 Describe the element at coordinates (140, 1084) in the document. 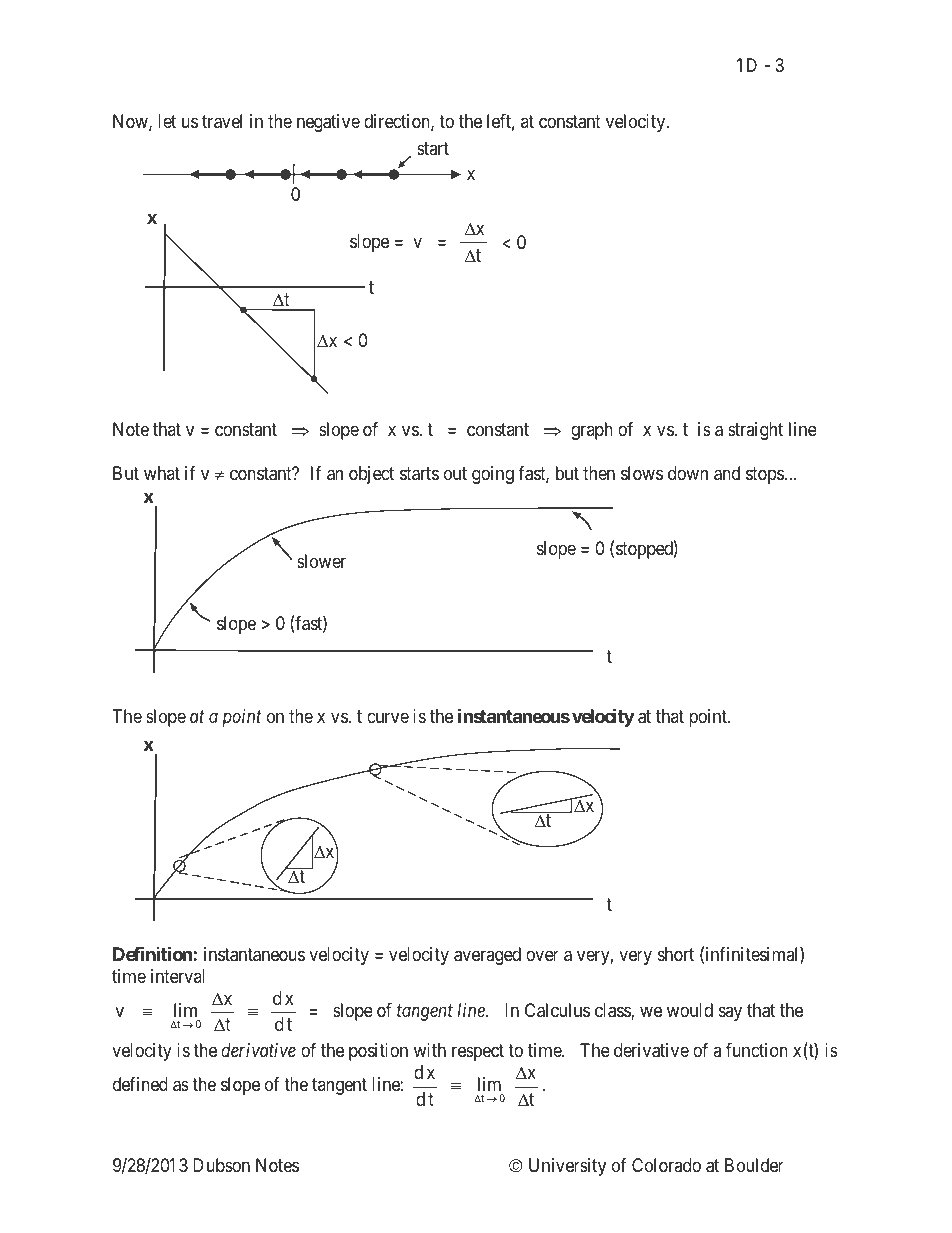

I see `defined` at that location.
